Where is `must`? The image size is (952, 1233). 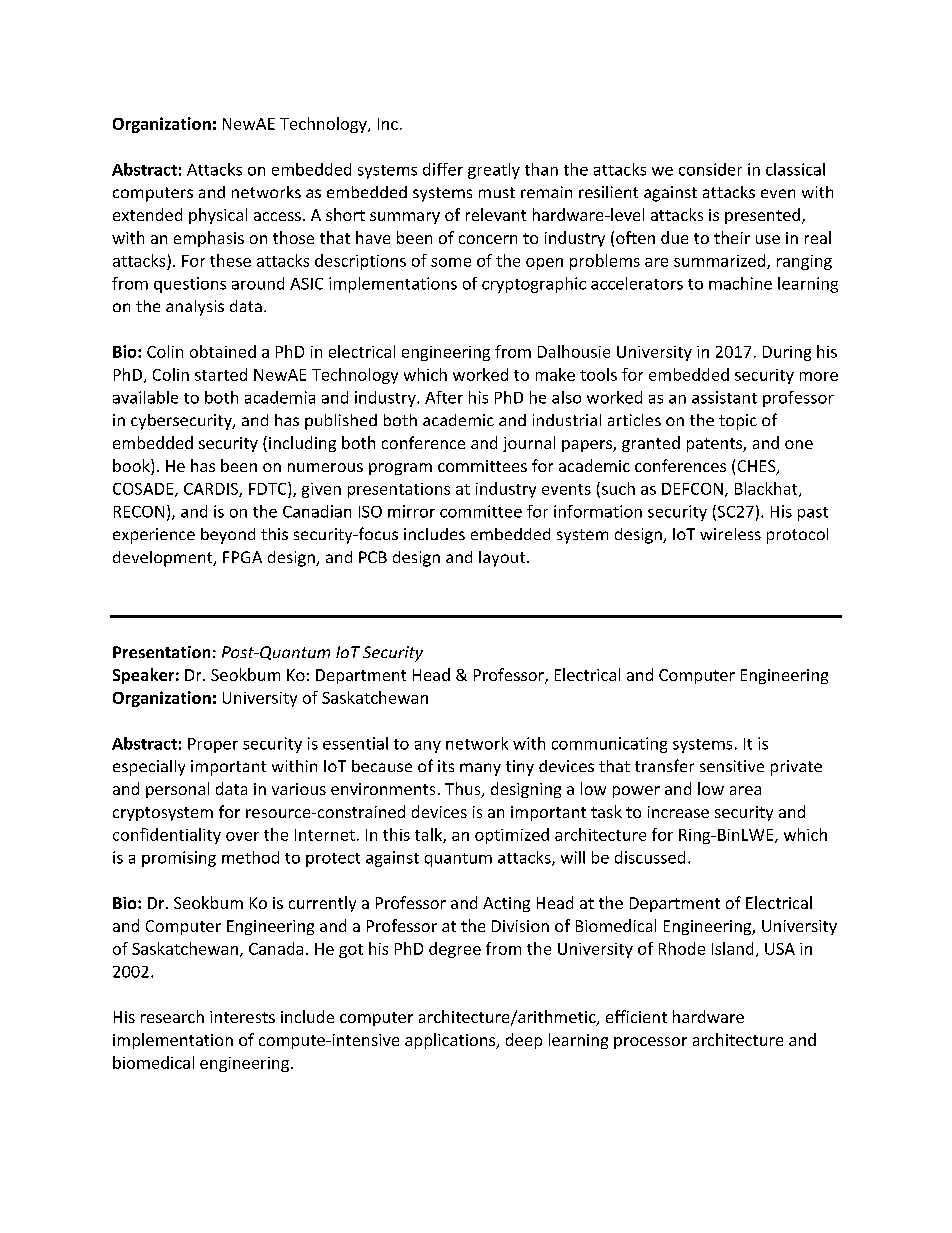
must is located at coordinates (497, 192).
